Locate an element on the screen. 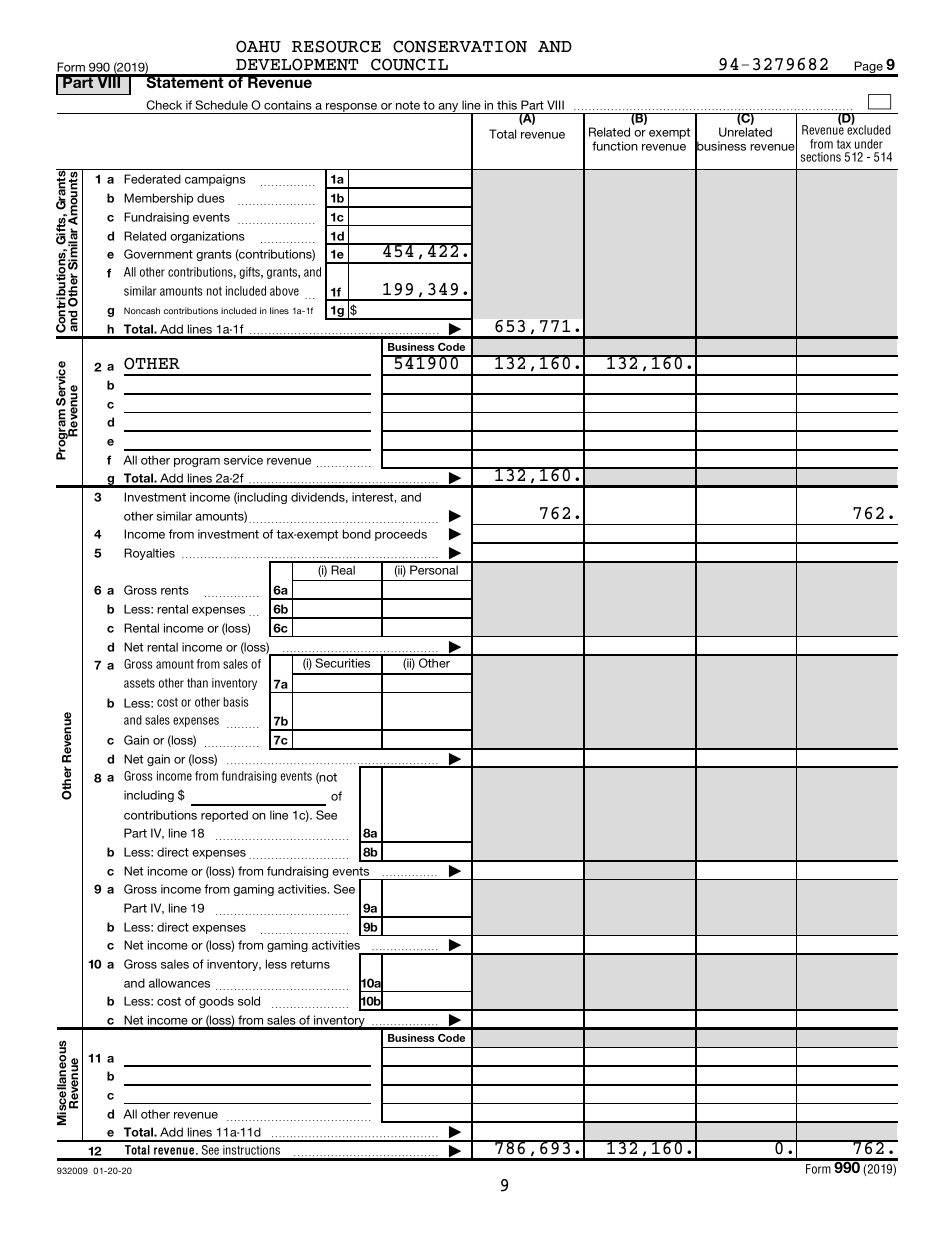 The height and width of the screenshot is (1233, 952). basis is located at coordinates (236, 702).
